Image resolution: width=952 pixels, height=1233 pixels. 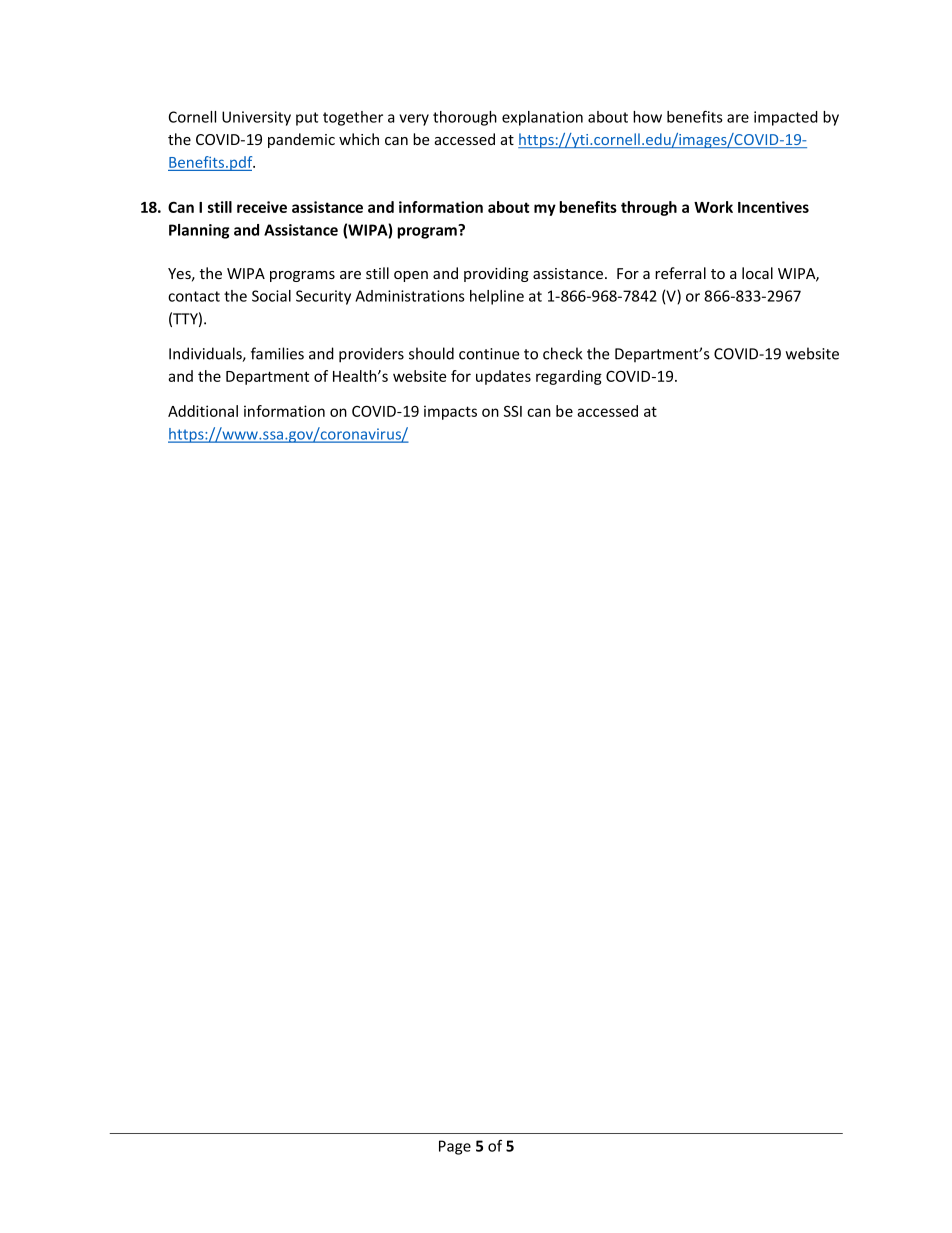 What do you see at coordinates (371, 355) in the screenshot?
I see `providers` at bounding box center [371, 355].
